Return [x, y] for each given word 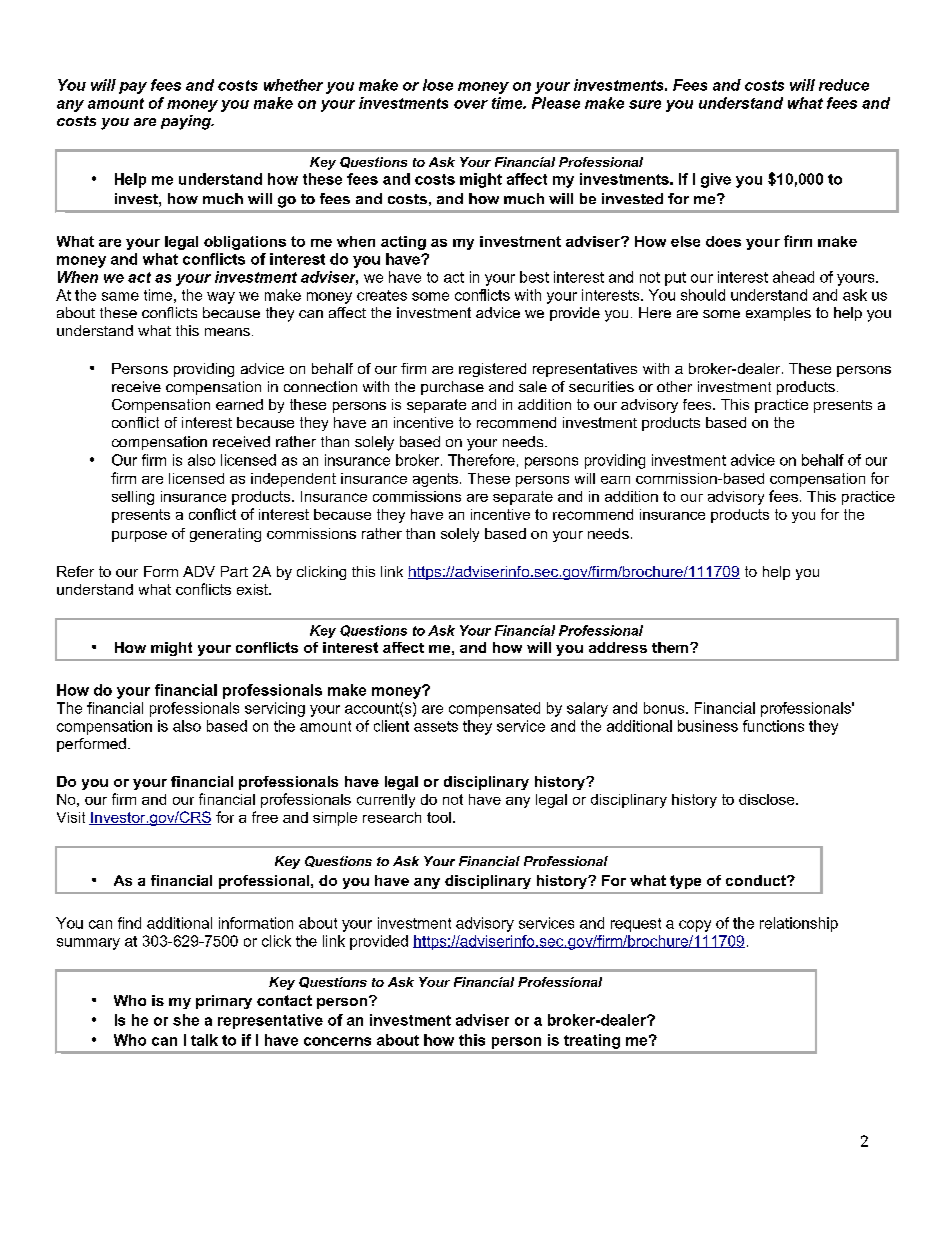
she [186, 1020]
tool [439, 817]
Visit [71, 817]
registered [492, 370]
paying [187, 122]
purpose [139, 536]
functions [773, 726]
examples [778, 314]
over [471, 104]
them [671, 647]
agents [435, 480]
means [227, 332]
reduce [844, 85]
